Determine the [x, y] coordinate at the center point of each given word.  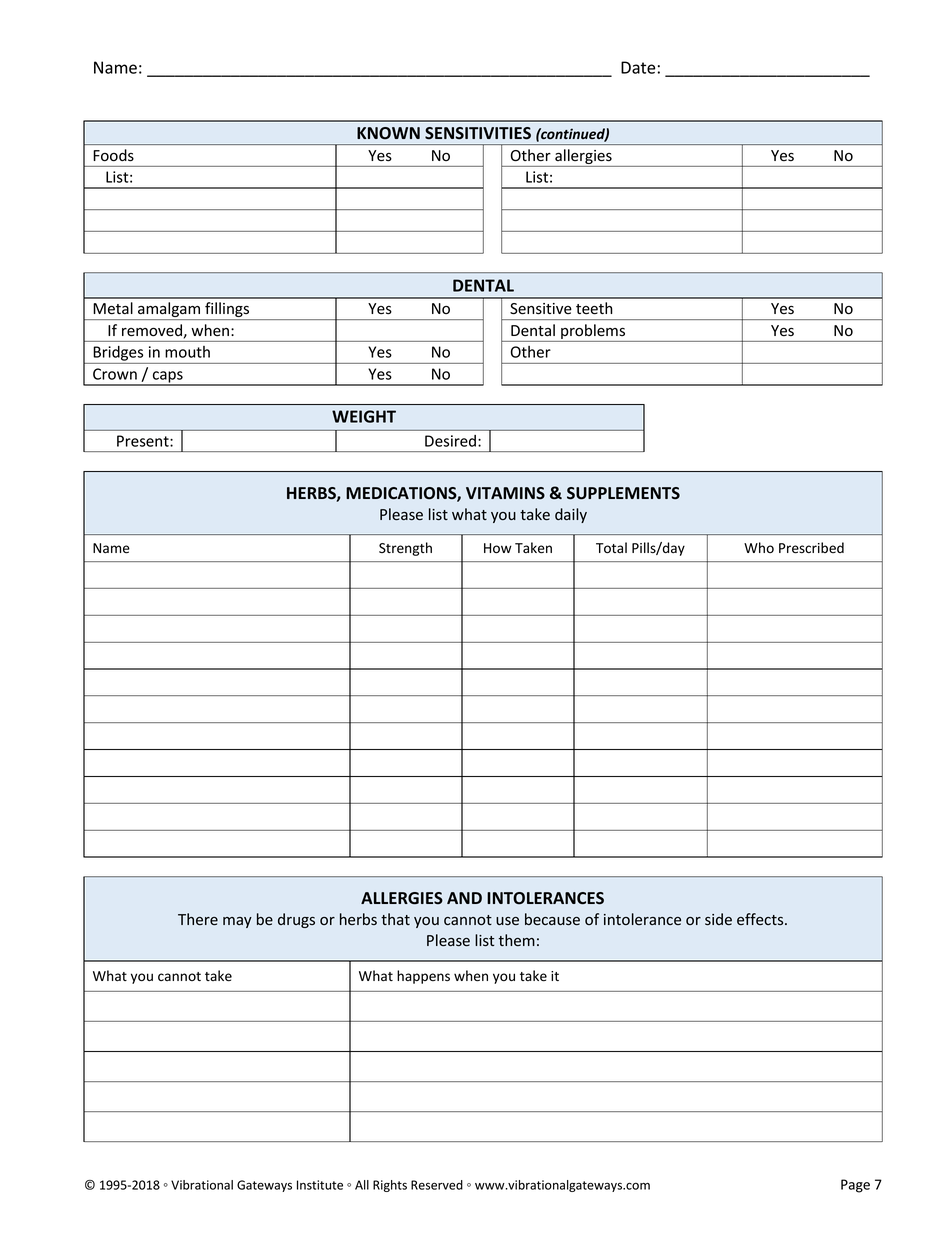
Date [638, 67]
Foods [114, 155]
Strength [405, 549]
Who [759, 547]
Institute [320, 1185]
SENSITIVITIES [478, 133]
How [498, 548]
